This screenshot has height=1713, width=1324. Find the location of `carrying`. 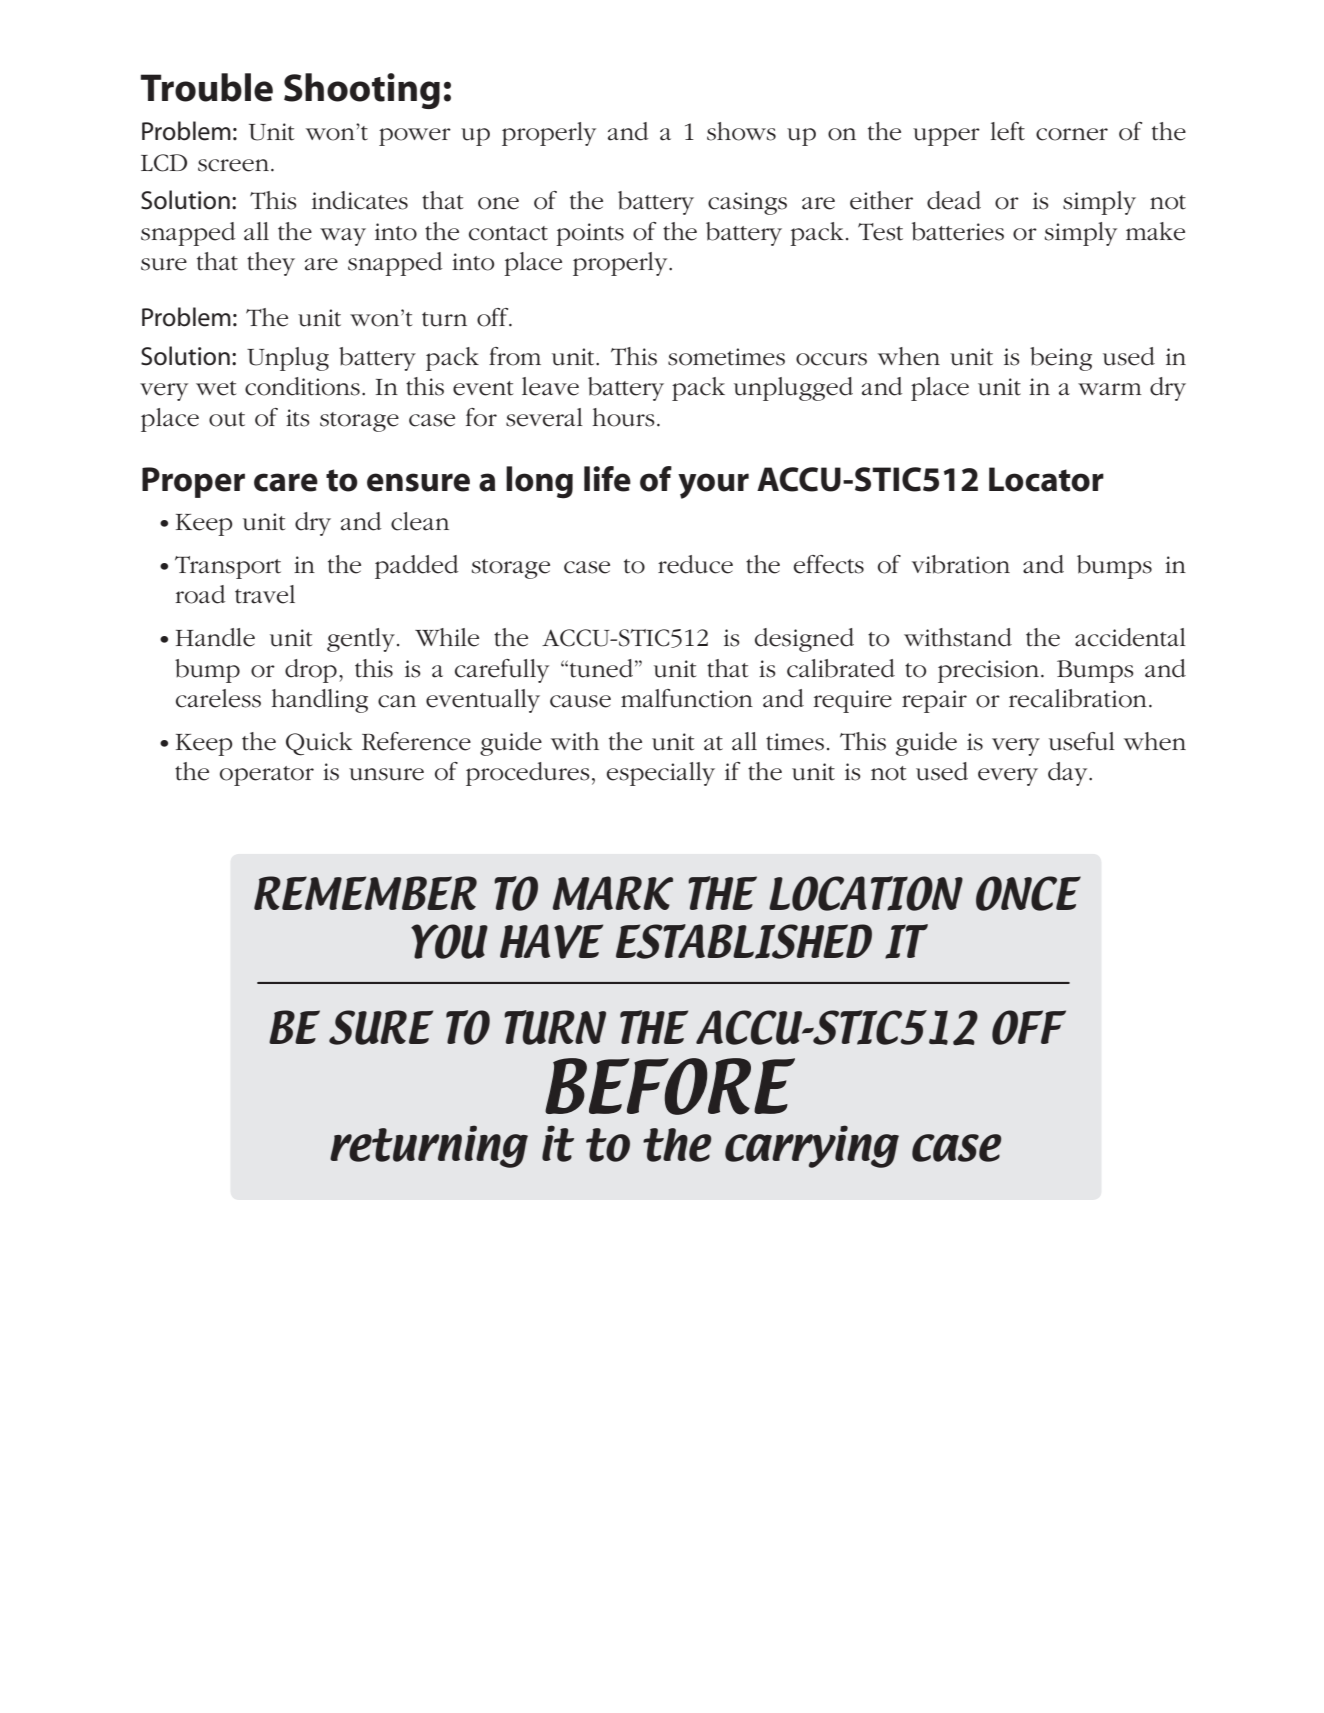

carrying is located at coordinates (812, 1146).
